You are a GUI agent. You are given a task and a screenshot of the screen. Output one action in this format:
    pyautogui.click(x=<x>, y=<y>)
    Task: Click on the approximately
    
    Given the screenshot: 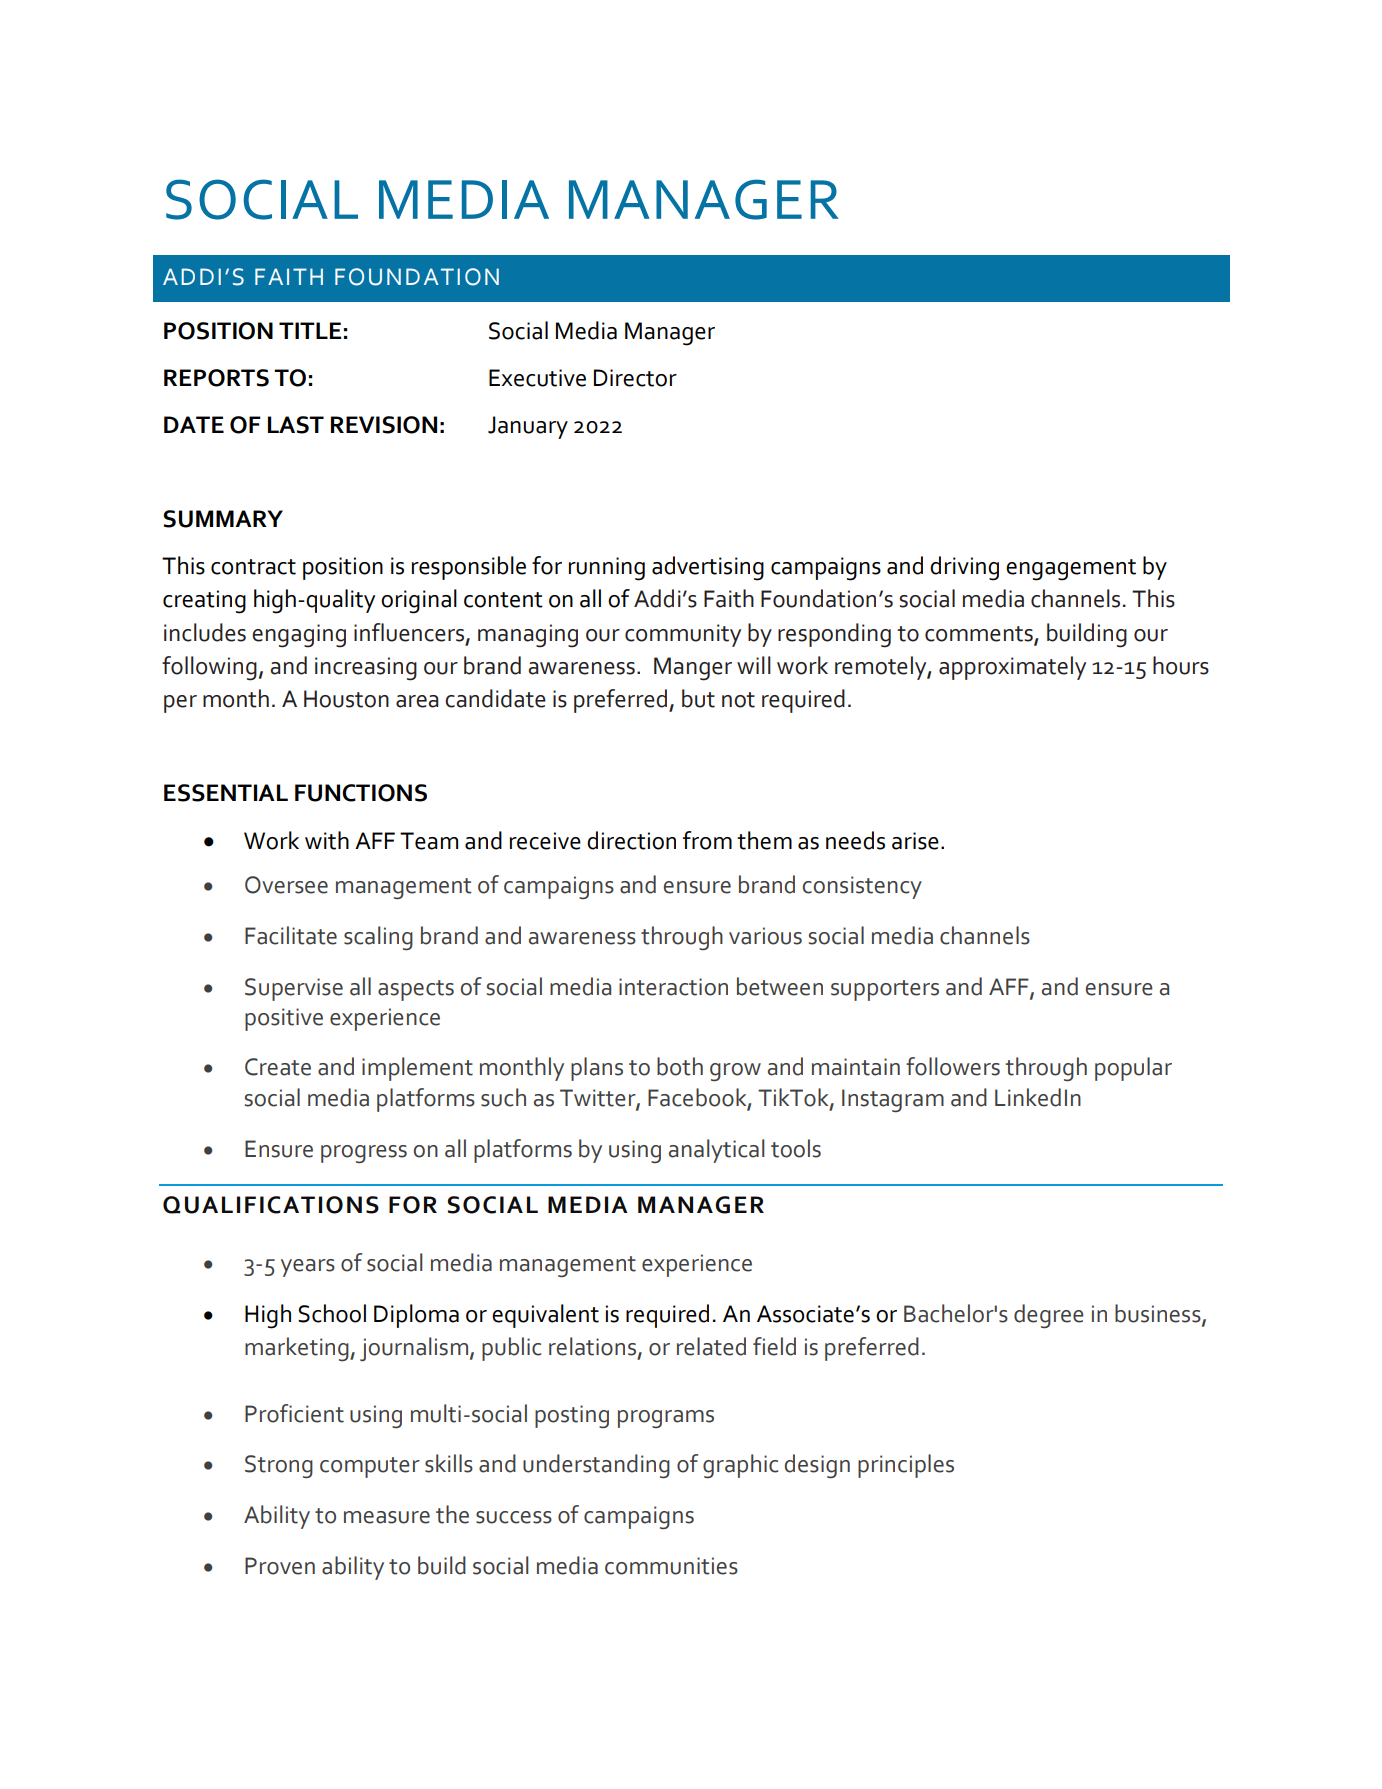 What is the action you would take?
    pyautogui.click(x=1012, y=668)
